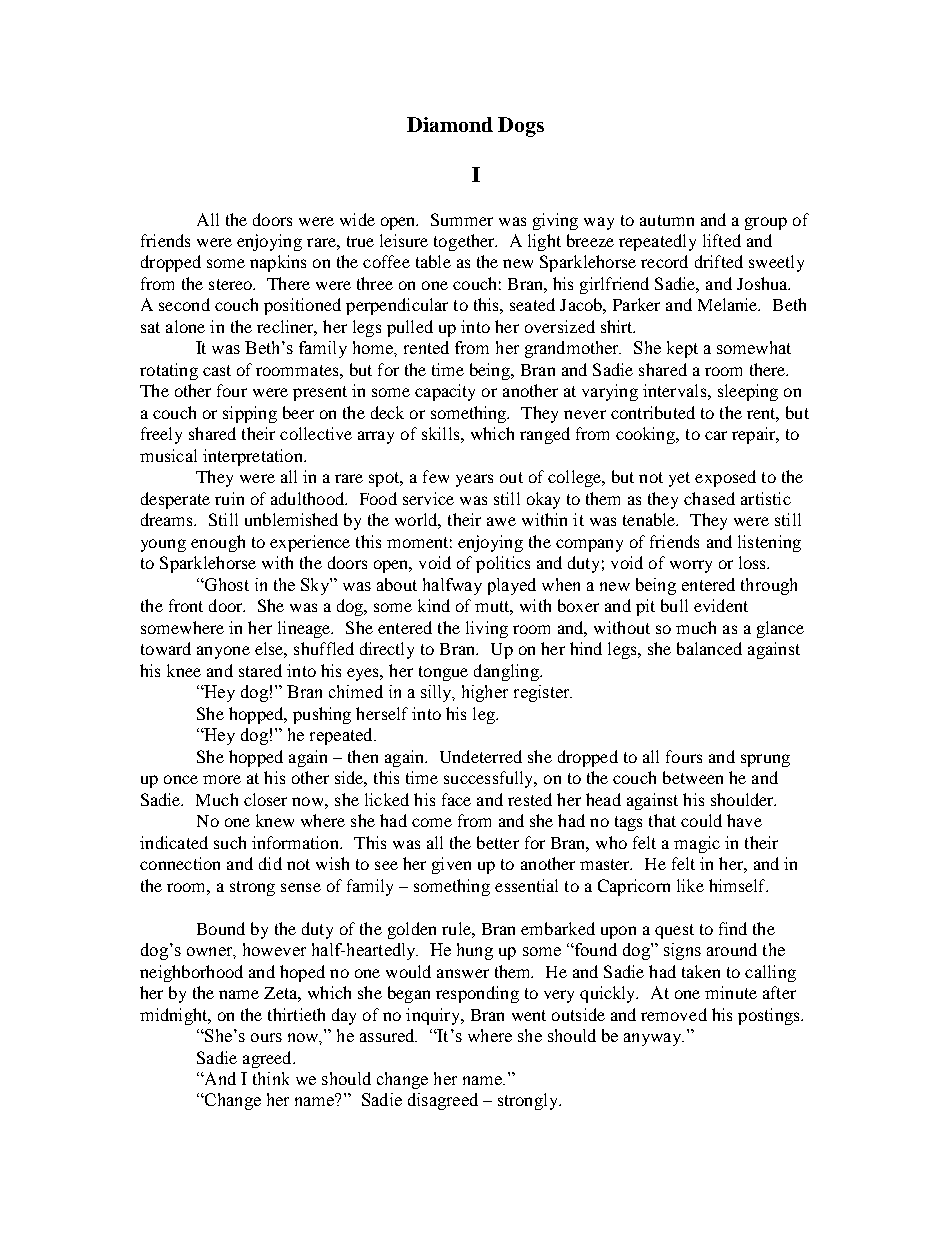 The height and width of the screenshot is (1233, 952). I want to click on front, so click(186, 605).
